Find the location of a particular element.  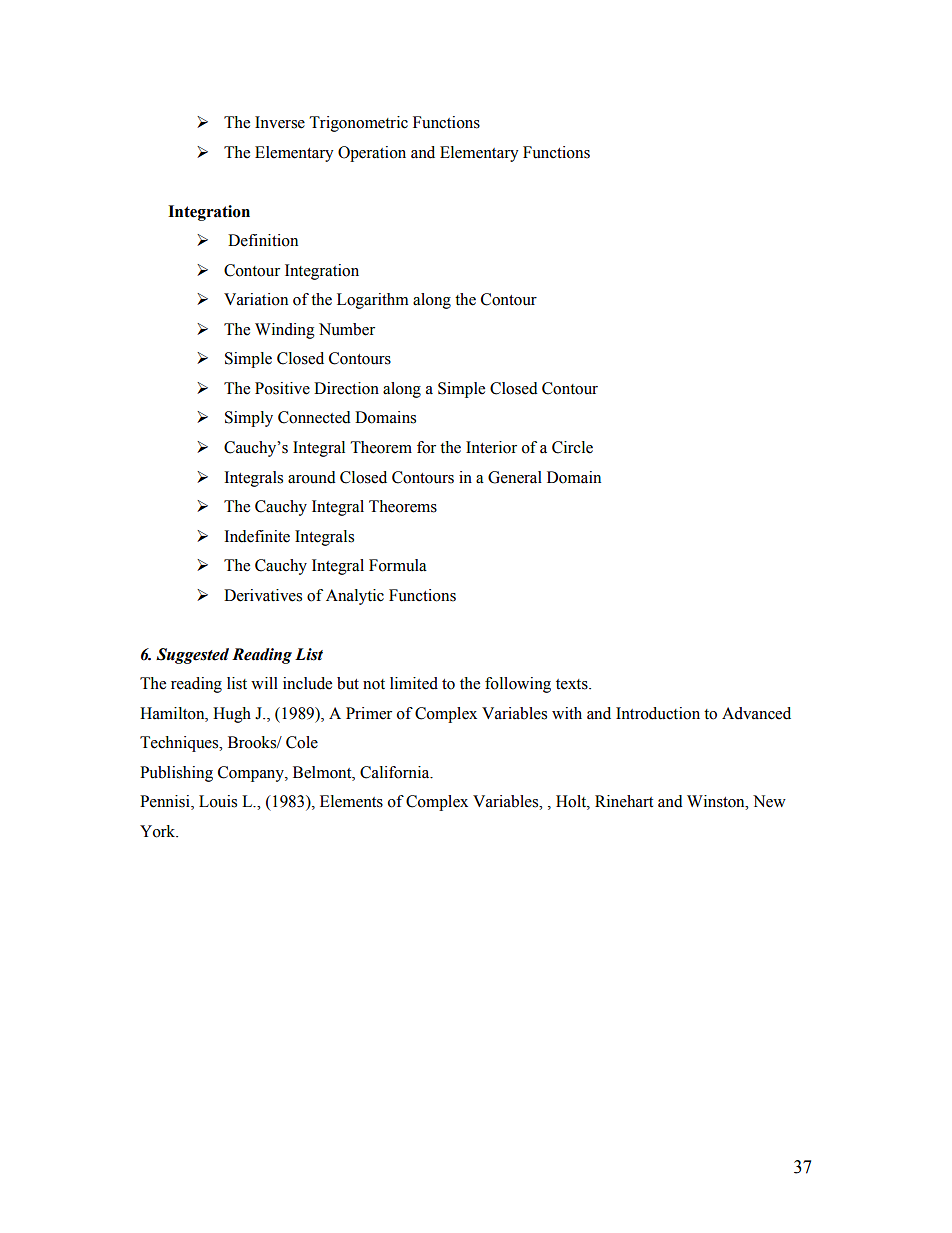

Introduction is located at coordinates (658, 713).
